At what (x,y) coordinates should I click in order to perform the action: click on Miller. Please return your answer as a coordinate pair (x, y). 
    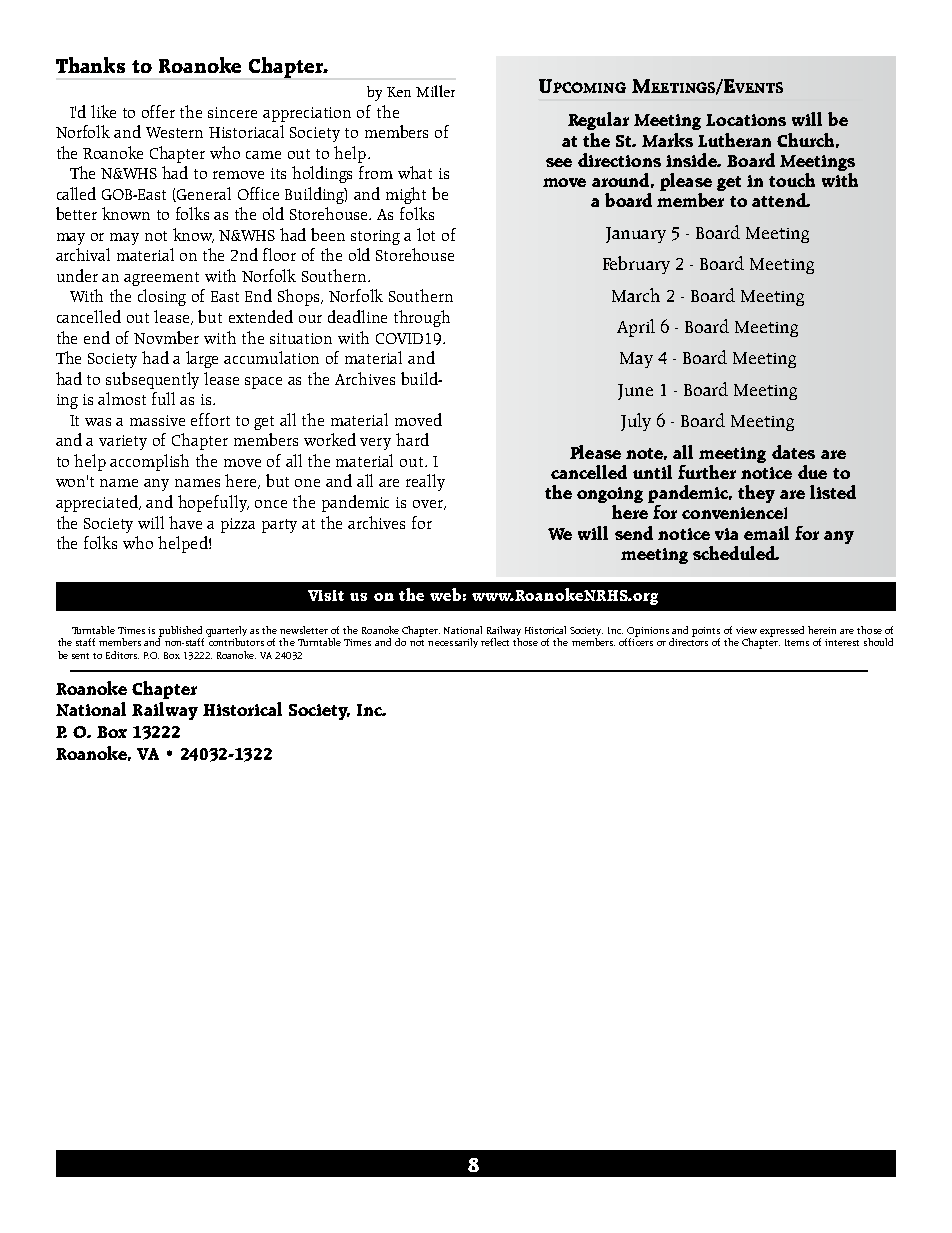
    Looking at the image, I should click on (435, 91).
